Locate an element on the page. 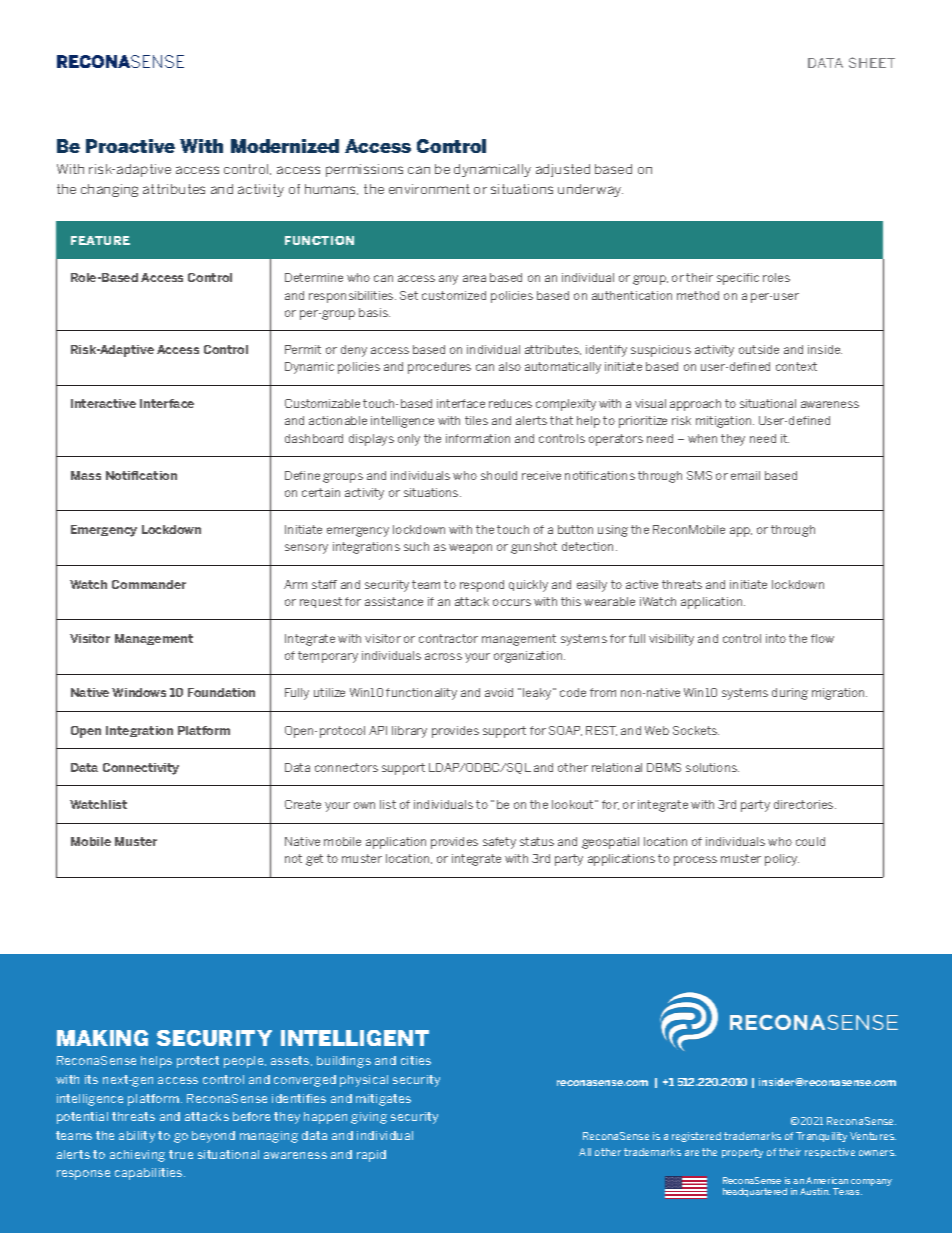  Commander is located at coordinates (149, 584).
